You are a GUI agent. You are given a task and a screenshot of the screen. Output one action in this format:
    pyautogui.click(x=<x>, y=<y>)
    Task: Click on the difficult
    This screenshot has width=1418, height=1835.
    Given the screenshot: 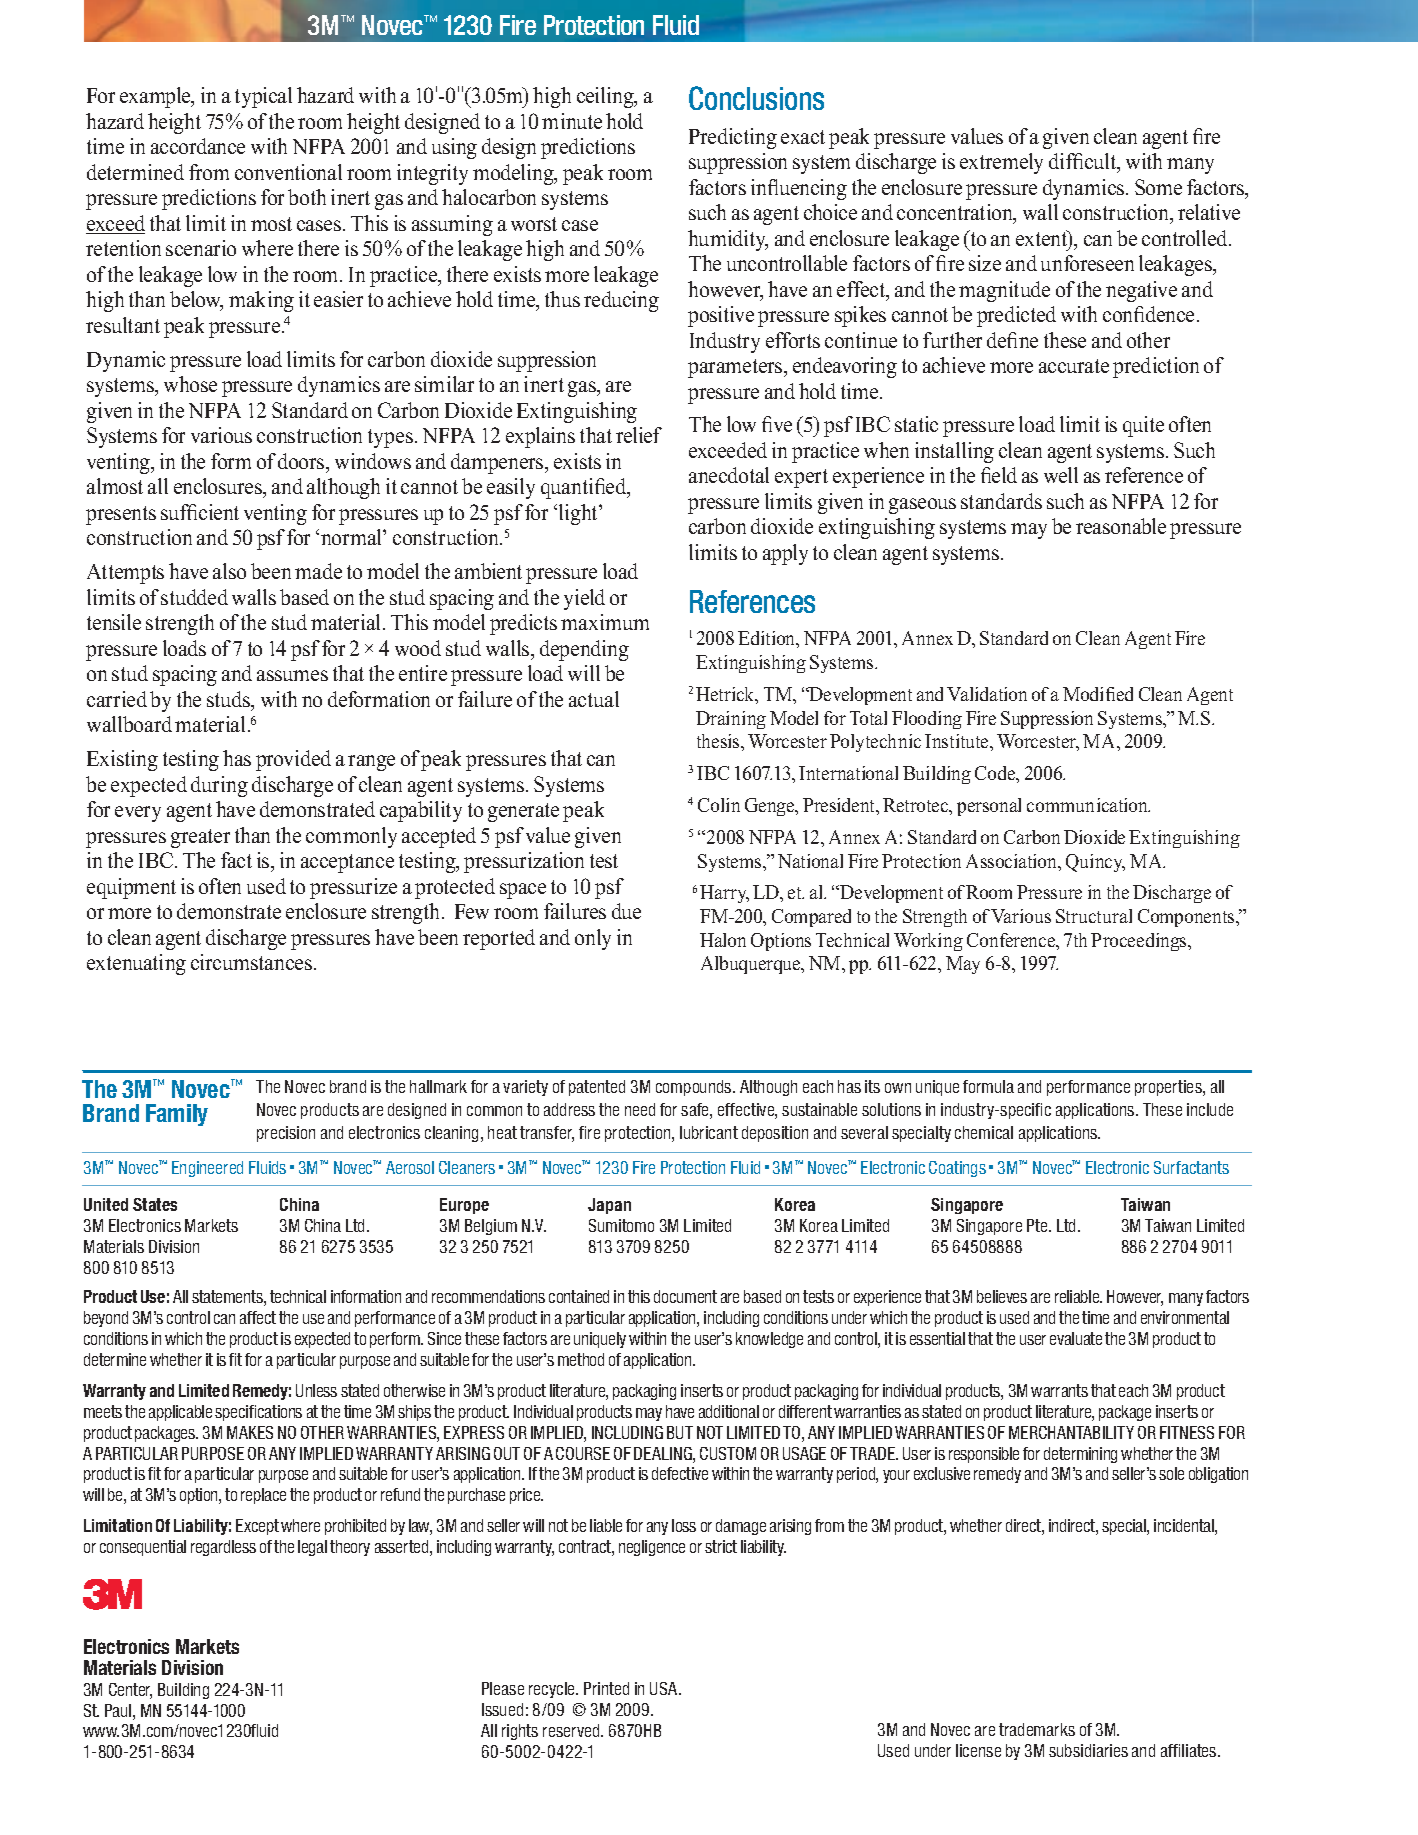 What is the action you would take?
    pyautogui.click(x=1084, y=163)
